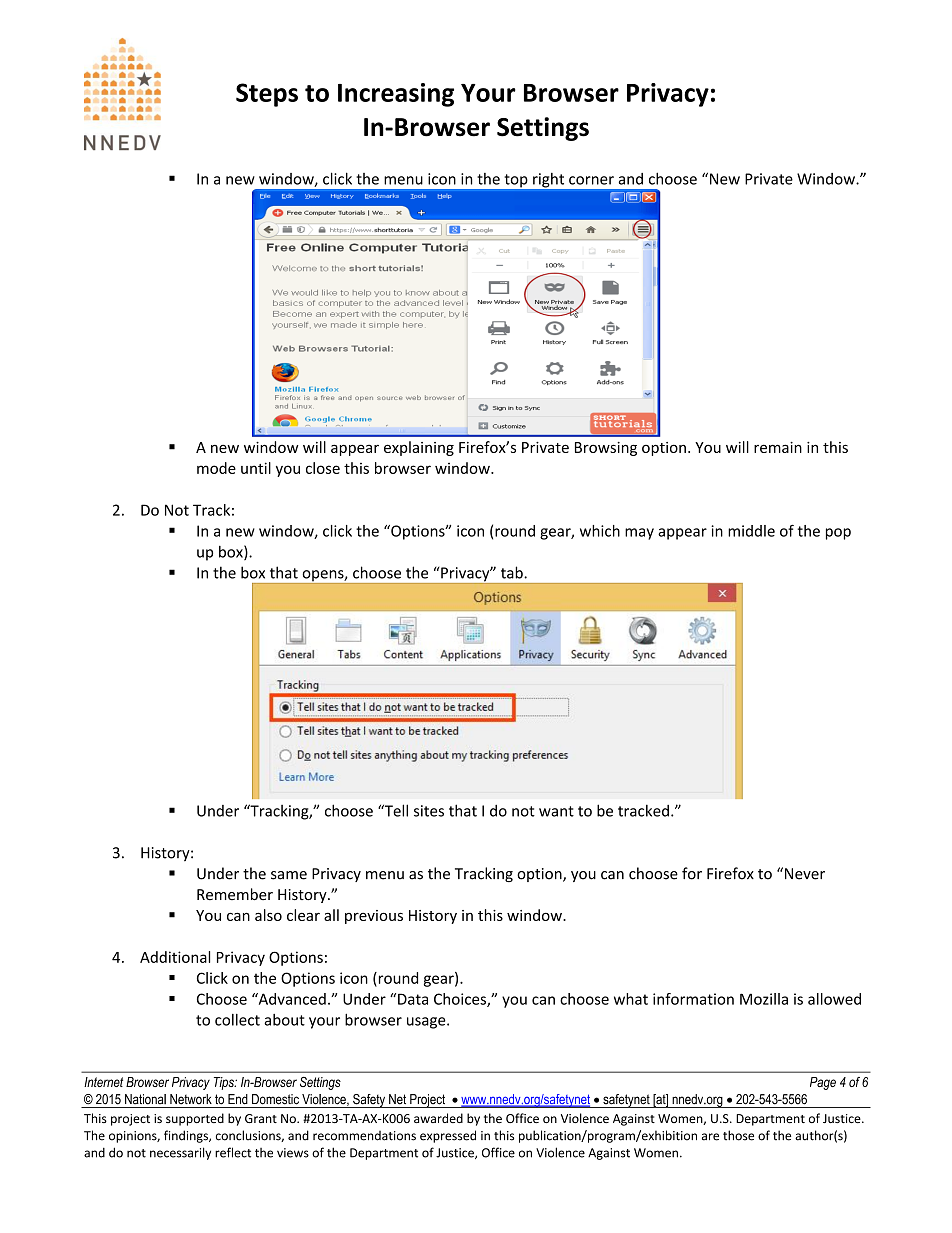 The height and width of the image is (1233, 952). What do you see at coordinates (513, 572) in the image?
I see `tab` at bounding box center [513, 572].
